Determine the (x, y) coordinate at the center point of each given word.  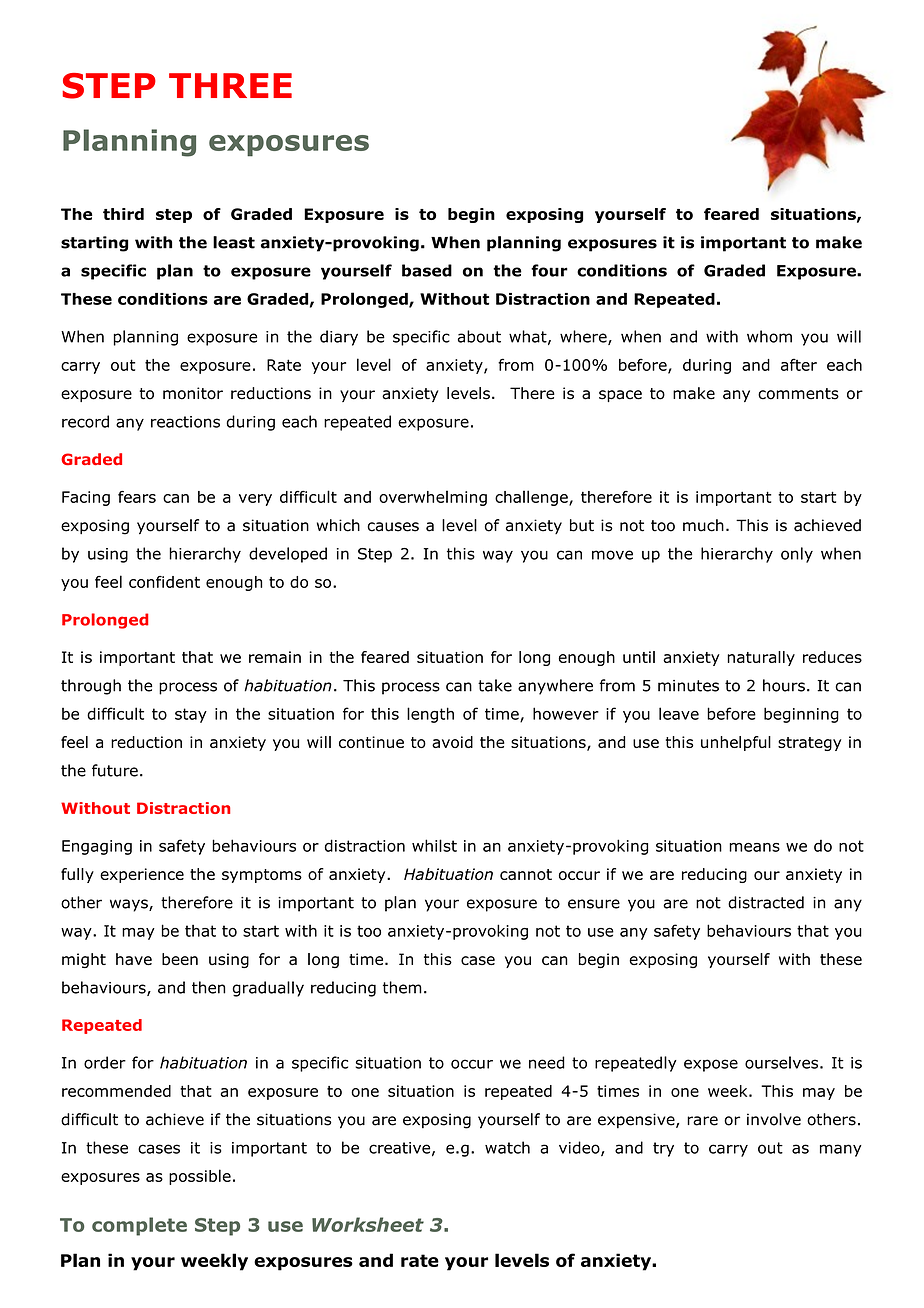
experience (142, 875)
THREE (230, 85)
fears (137, 497)
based (427, 270)
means (754, 847)
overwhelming (433, 498)
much (703, 525)
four (549, 270)
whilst (434, 845)
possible (200, 1177)
